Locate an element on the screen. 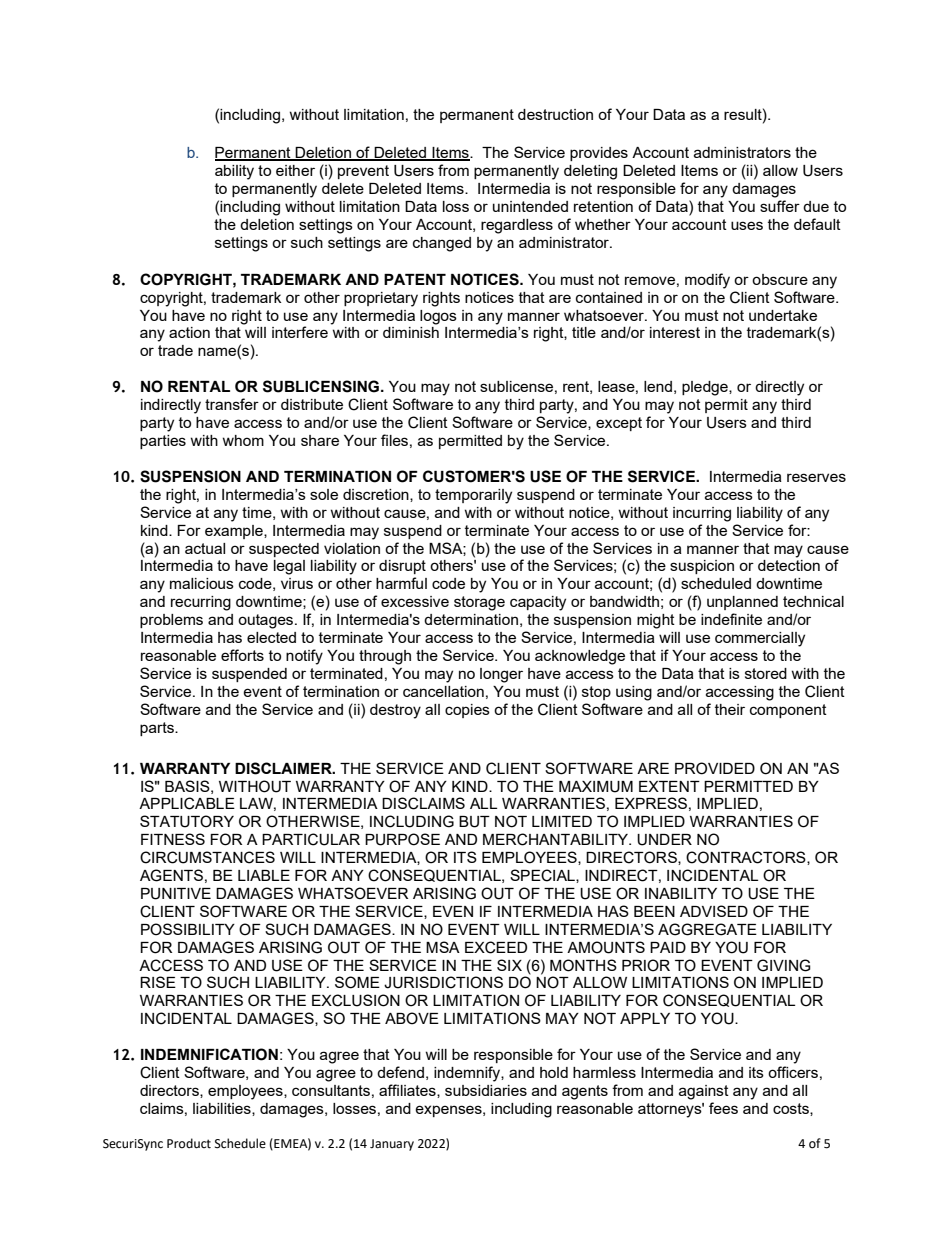  destruction is located at coordinates (555, 114).
